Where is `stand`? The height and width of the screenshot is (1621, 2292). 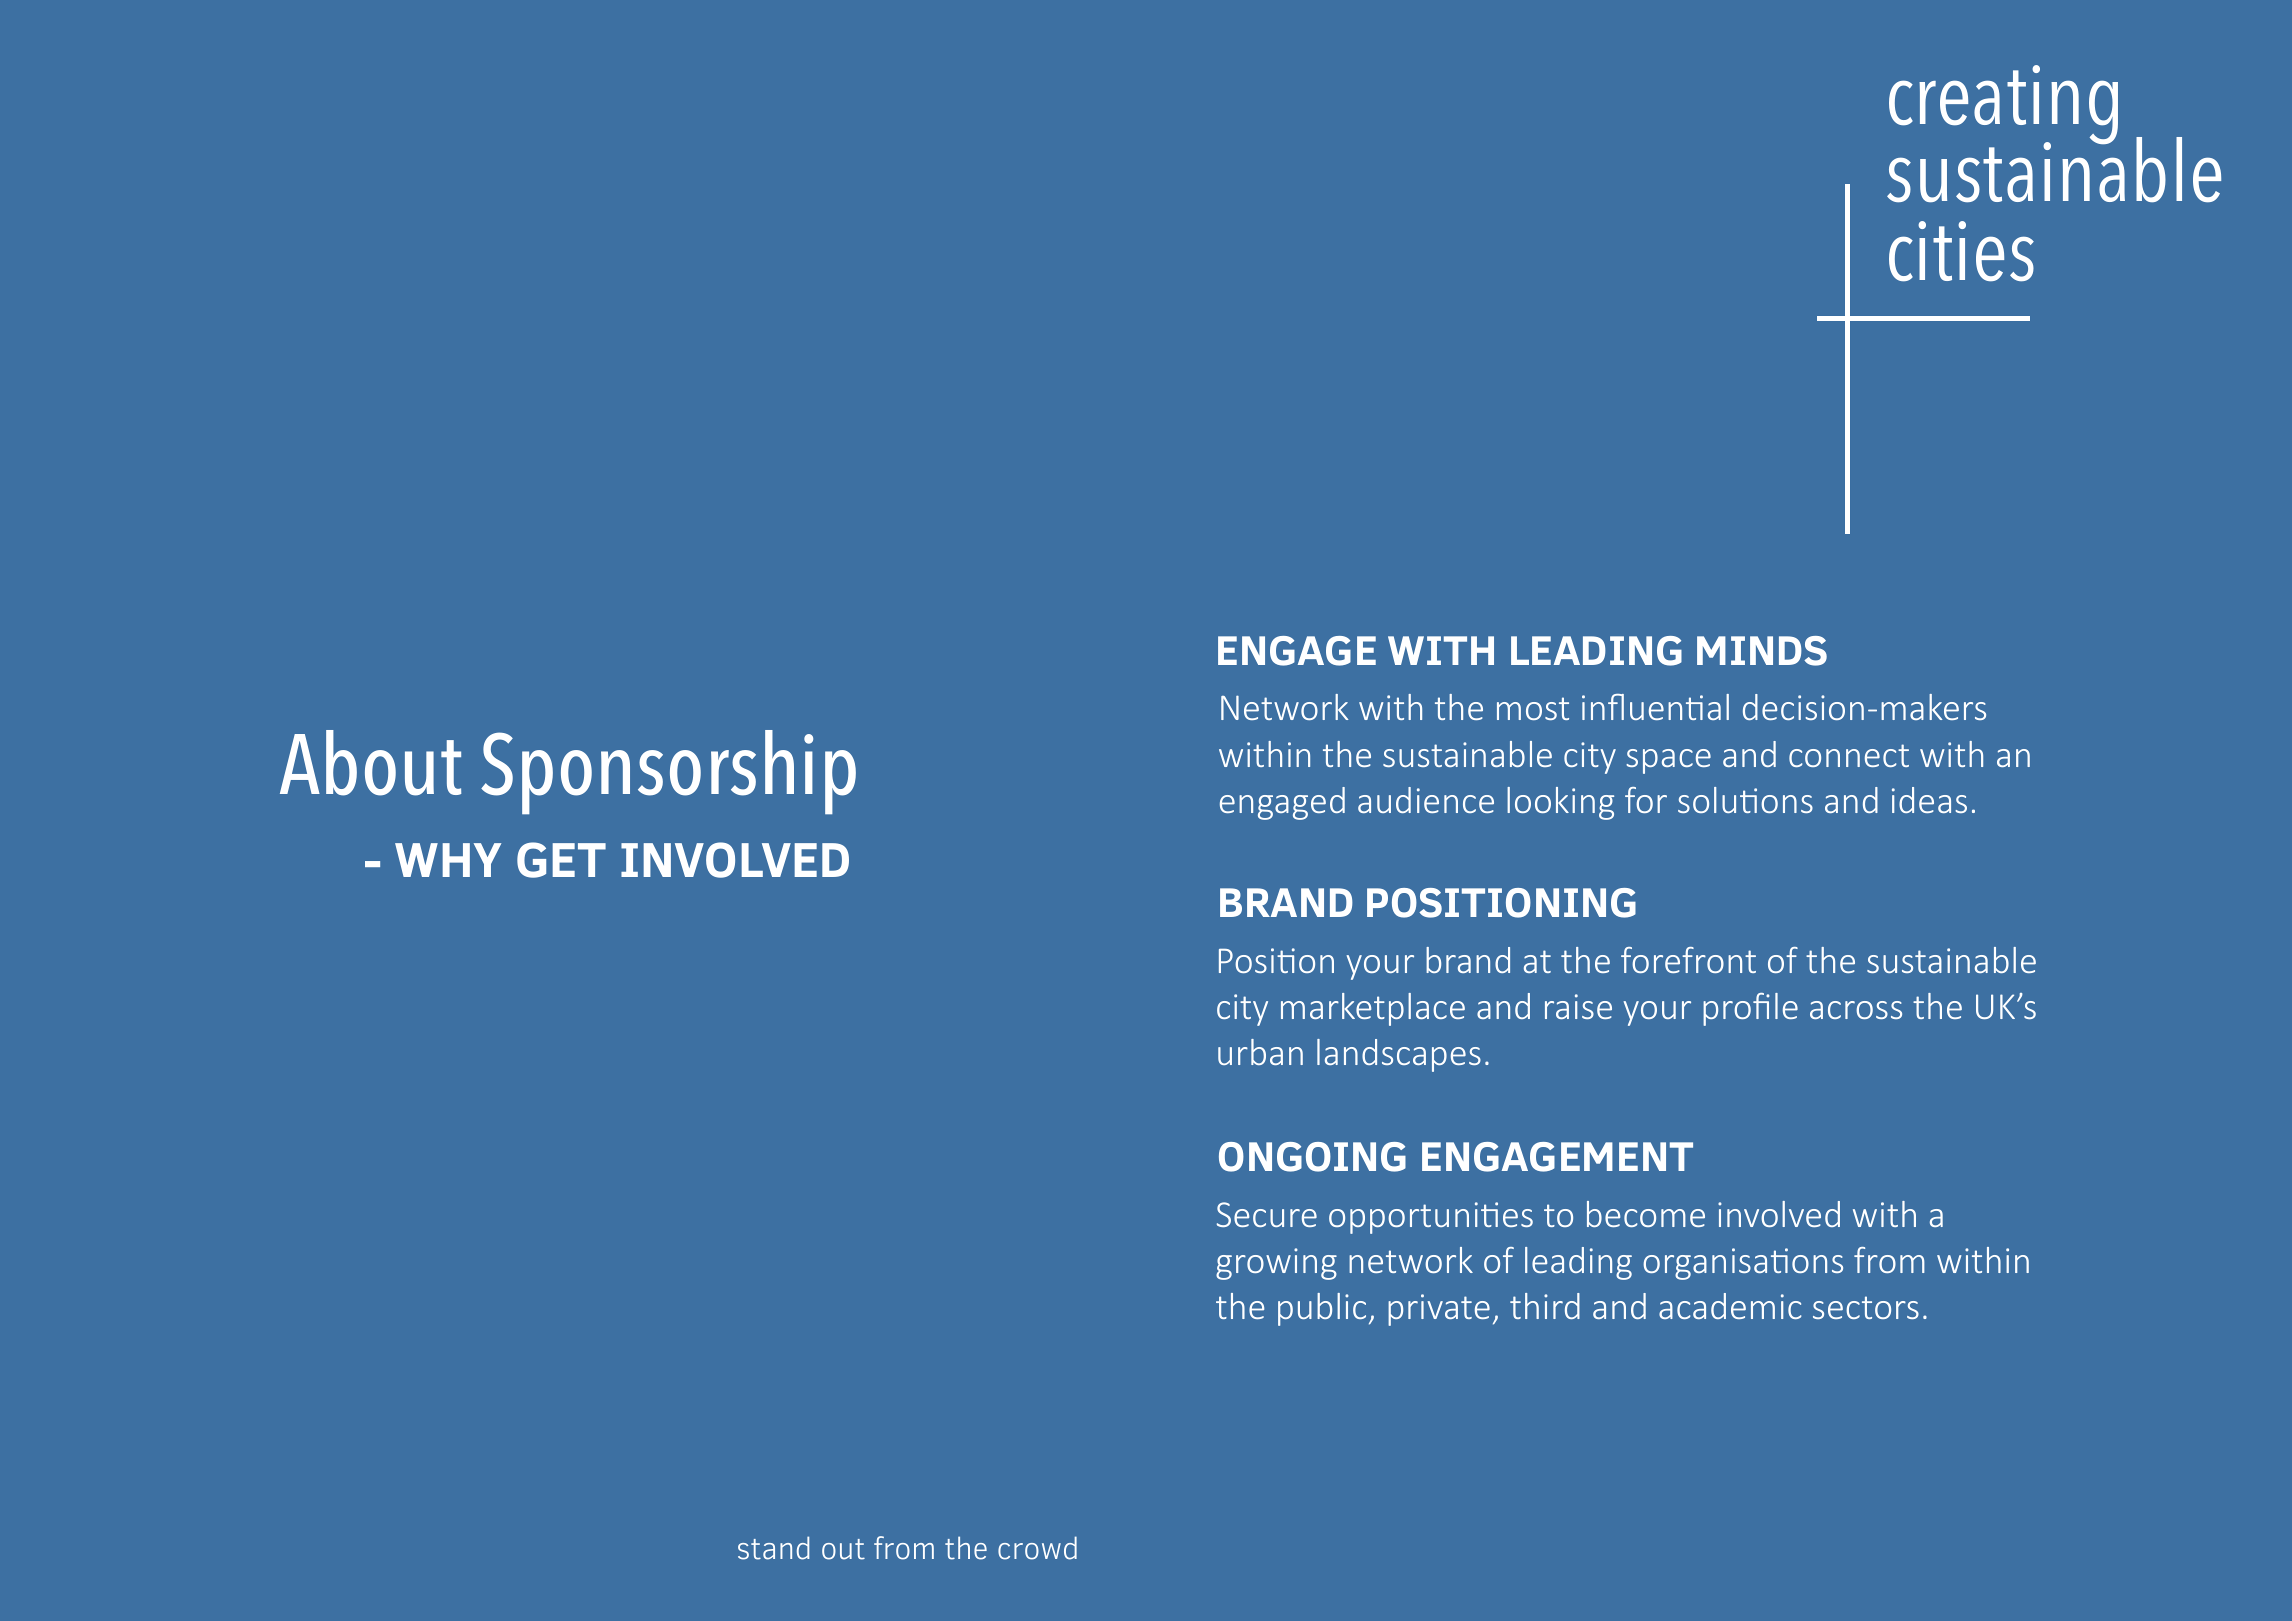
stand is located at coordinates (773, 1548).
